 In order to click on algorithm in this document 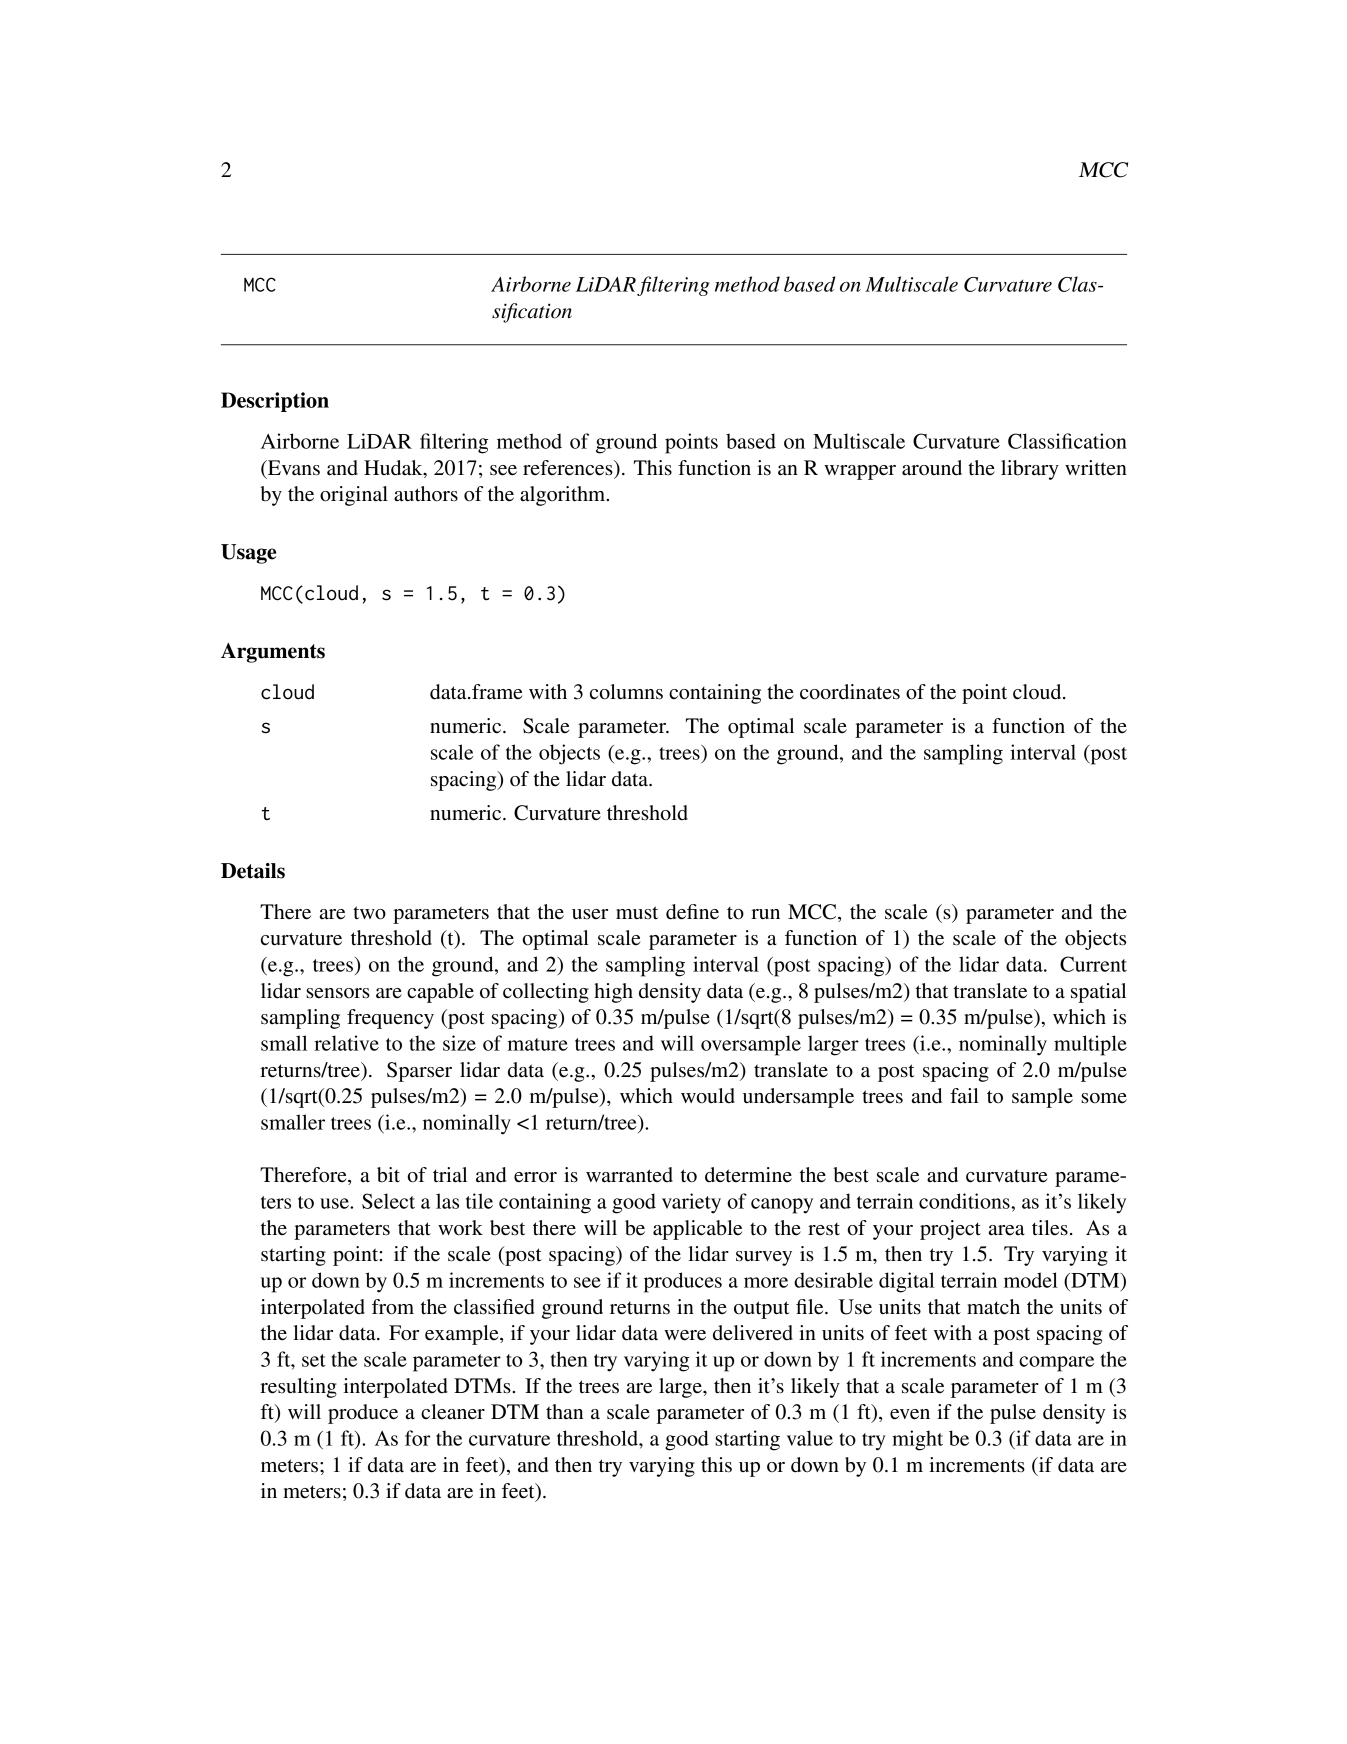, I will do `click(564, 496)`.
